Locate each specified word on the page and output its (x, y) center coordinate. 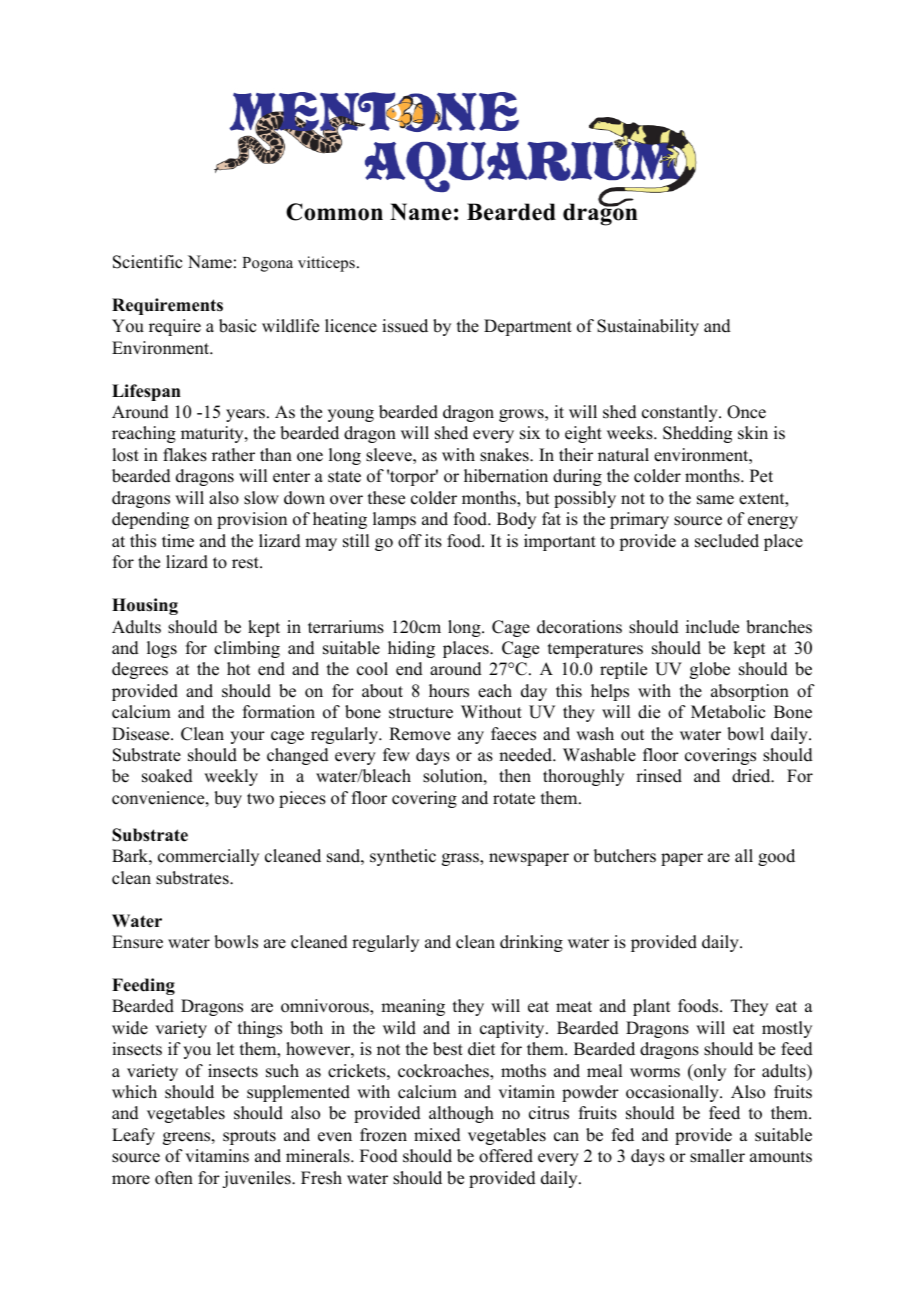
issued (405, 326)
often (174, 1178)
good (776, 857)
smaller (717, 1156)
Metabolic (728, 712)
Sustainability (648, 327)
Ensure (137, 942)
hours (449, 691)
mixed (437, 1135)
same (715, 500)
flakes (185, 455)
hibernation (506, 476)
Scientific (147, 262)
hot (238, 669)
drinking (531, 943)
